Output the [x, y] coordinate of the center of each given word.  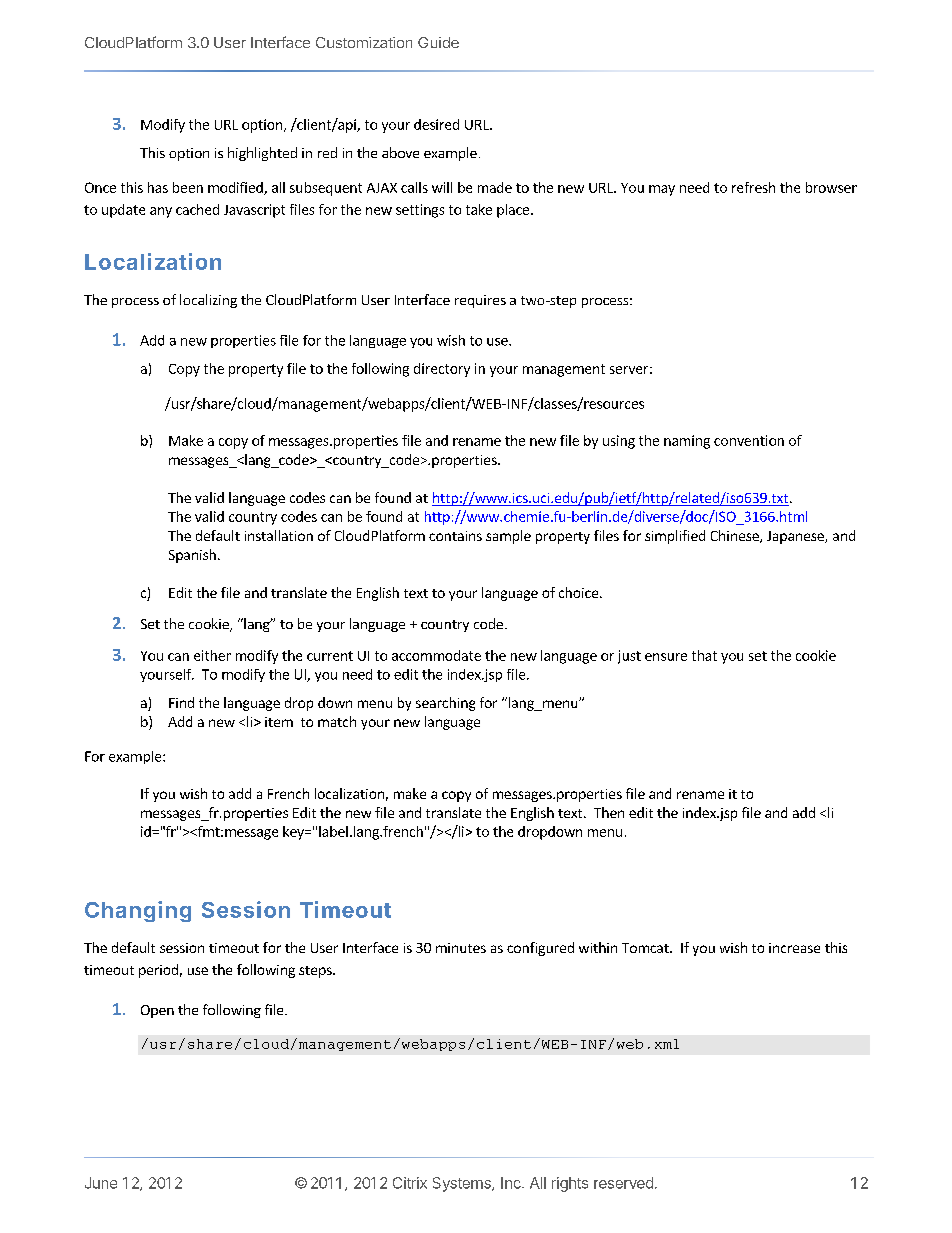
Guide [438, 42]
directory [442, 370]
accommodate [436, 655]
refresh [753, 187]
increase [794, 948]
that [704, 655]
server [629, 370]
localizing [208, 301]
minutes [461, 948]
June [101, 1183]
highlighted [262, 154]
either [212, 655]
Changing [138, 911]
